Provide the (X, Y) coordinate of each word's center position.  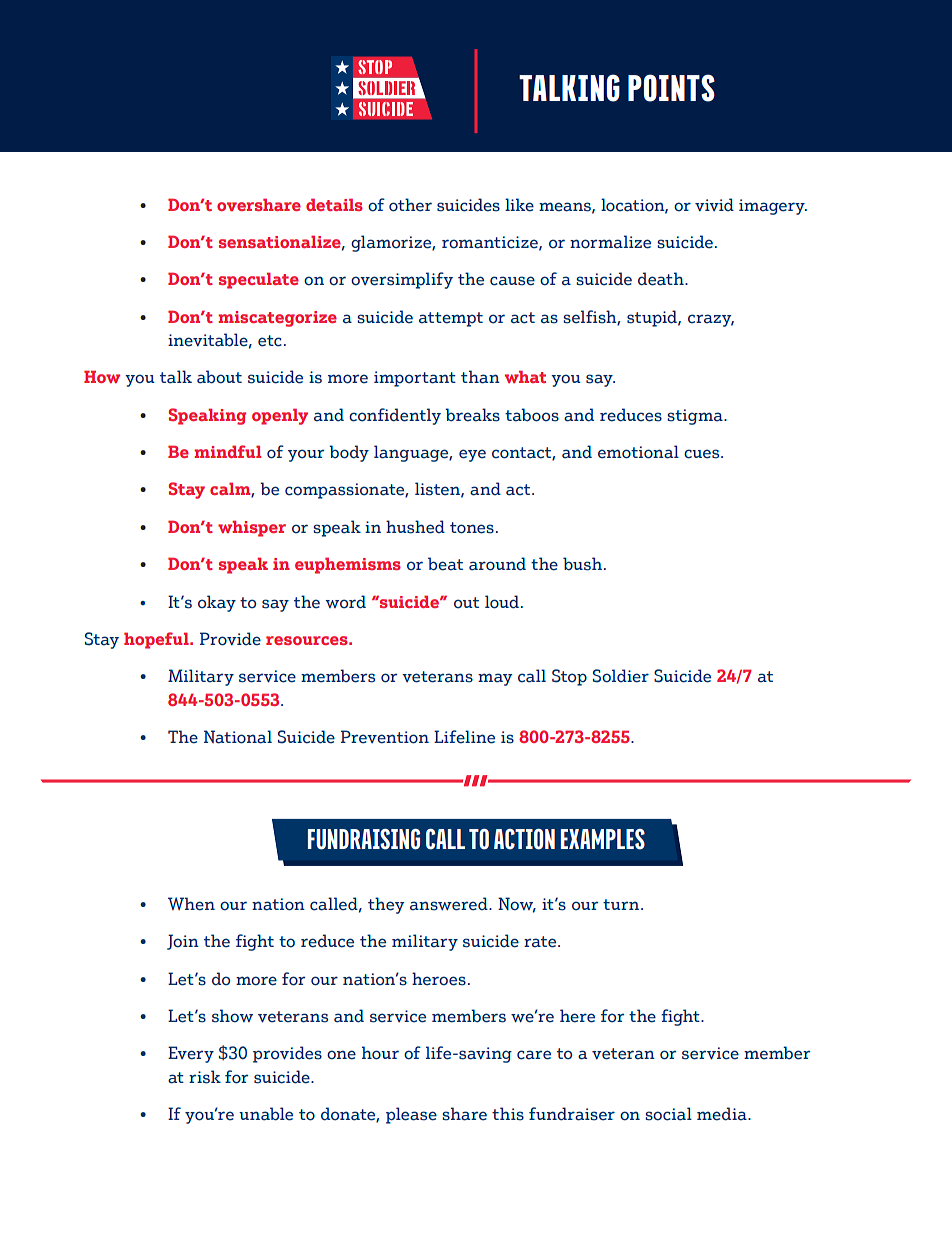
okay (217, 603)
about (219, 377)
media (723, 1114)
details (334, 204)
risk (205, 1077)
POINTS (671, 88)
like (519, 205)
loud (502, 602)
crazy (711, 320)
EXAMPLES (603, 839)
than (480, 377)
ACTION (524, 839)
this (508, 1114)
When (191, 904)
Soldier (621, 676)
